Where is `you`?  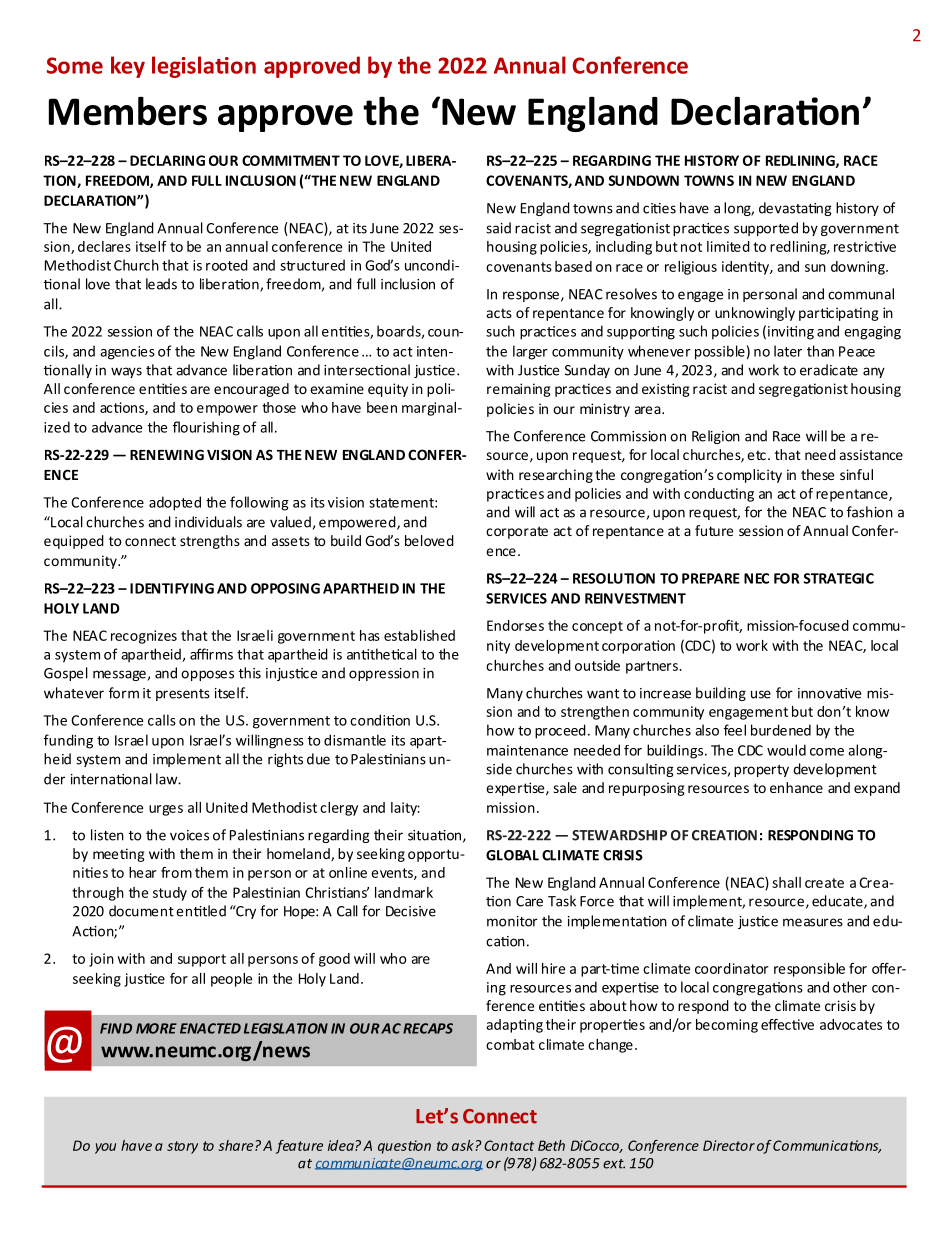
you is located at coordinates (105, 1148).
